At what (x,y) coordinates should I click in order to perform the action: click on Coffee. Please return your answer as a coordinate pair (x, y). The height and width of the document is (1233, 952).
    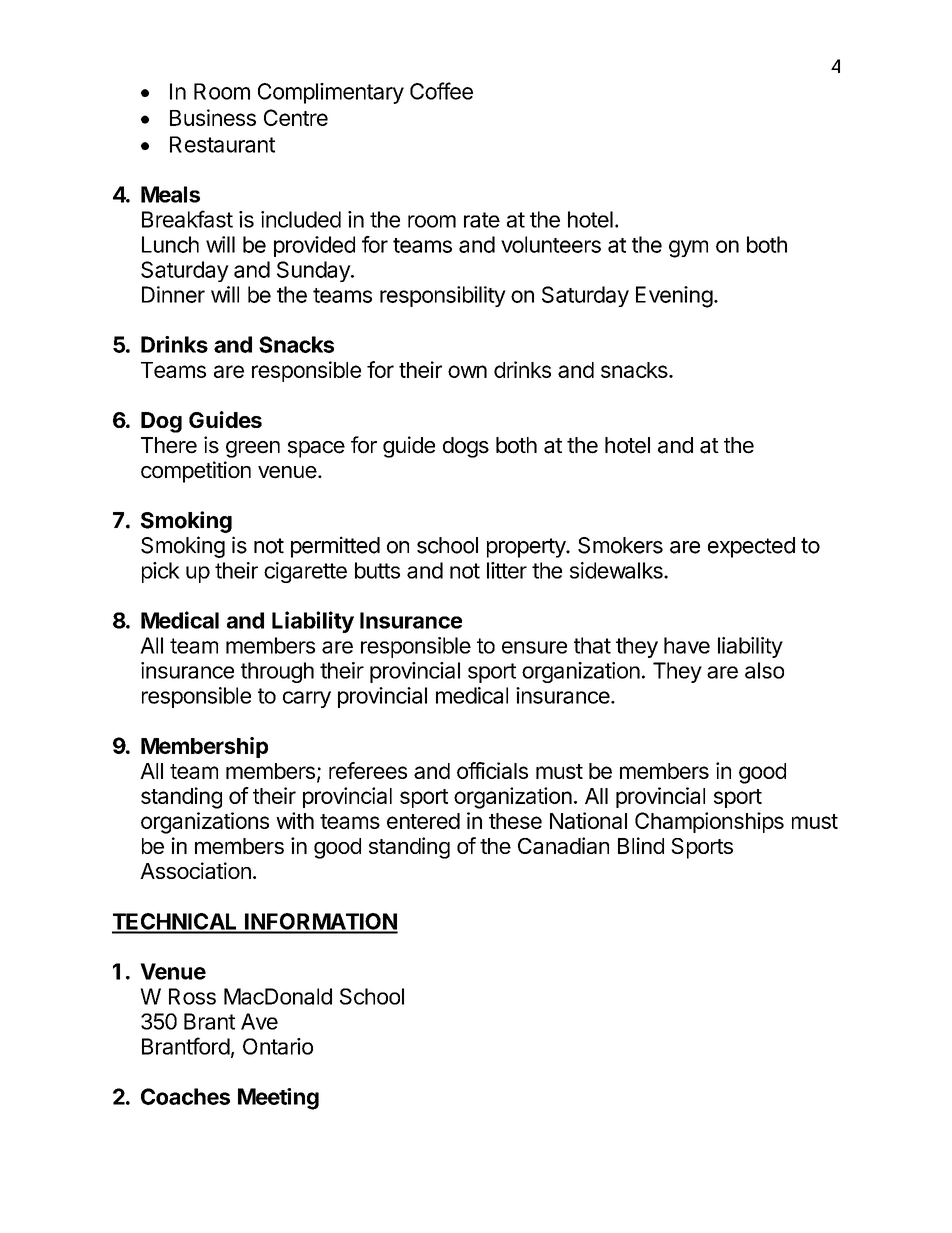
    Looking at the image, I should click on (441, 91).
